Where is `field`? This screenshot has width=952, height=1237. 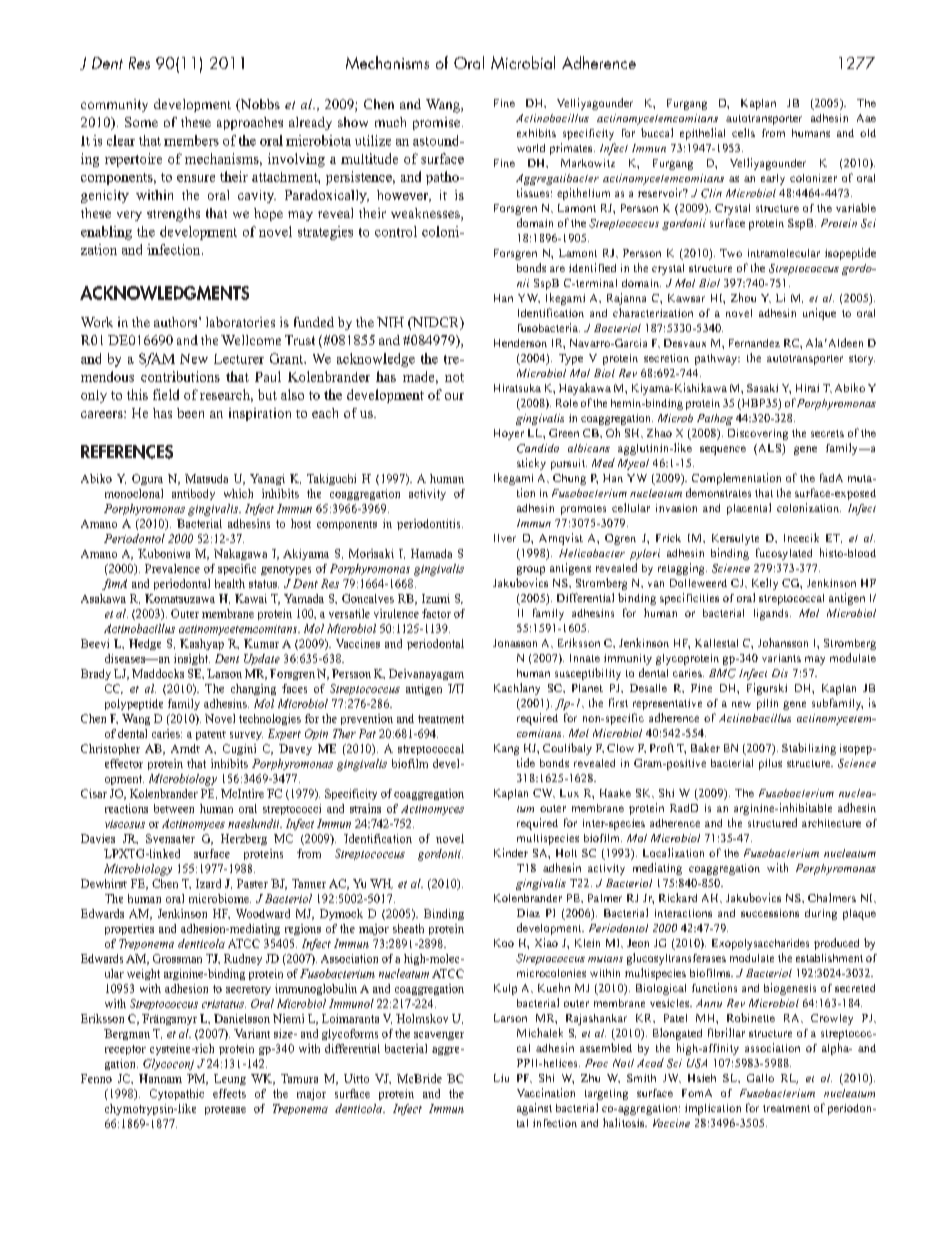 field is located at coordinates (166, 394).
